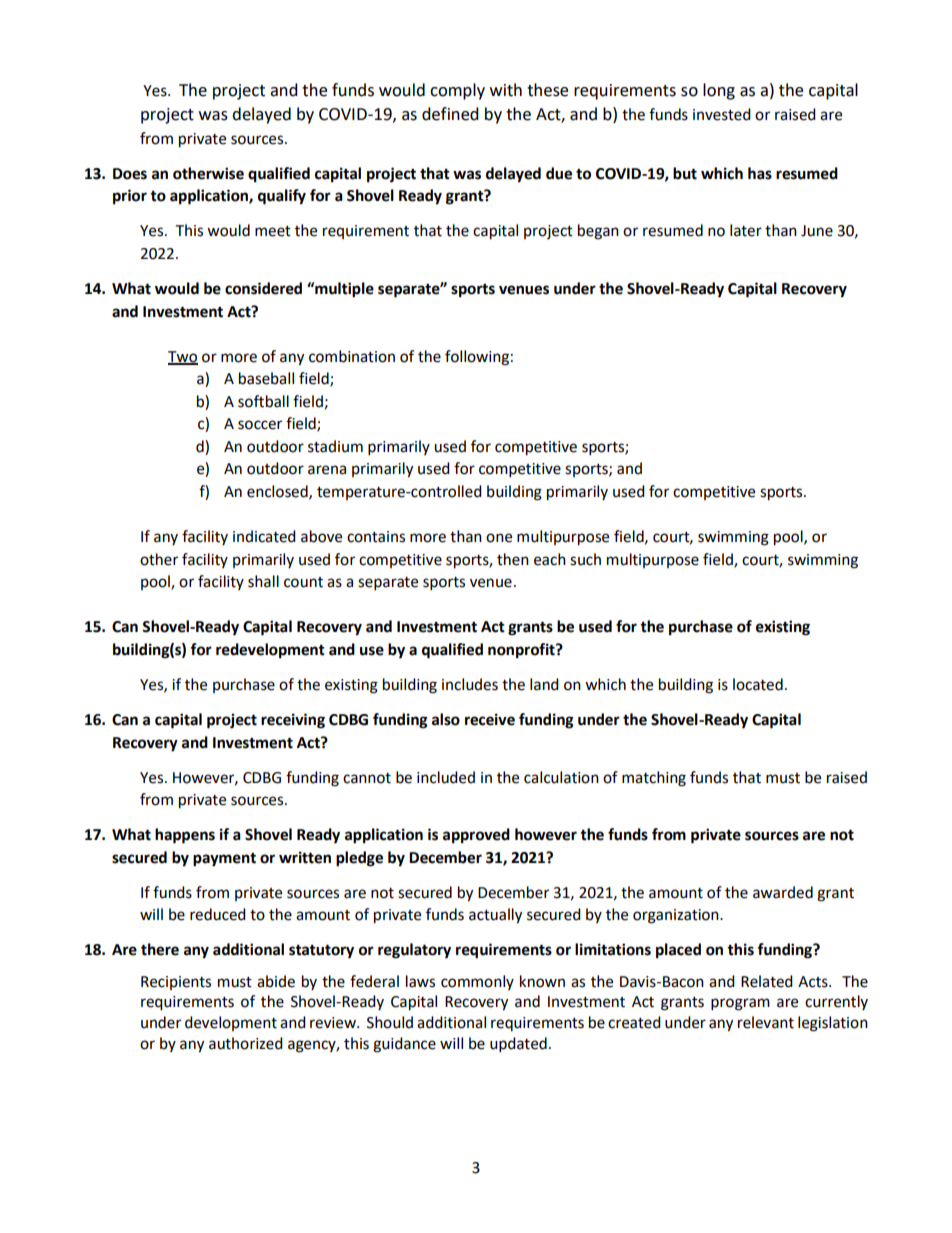  Describe the element at coordinates (585, 559) in the image. I see `such` at that location.
